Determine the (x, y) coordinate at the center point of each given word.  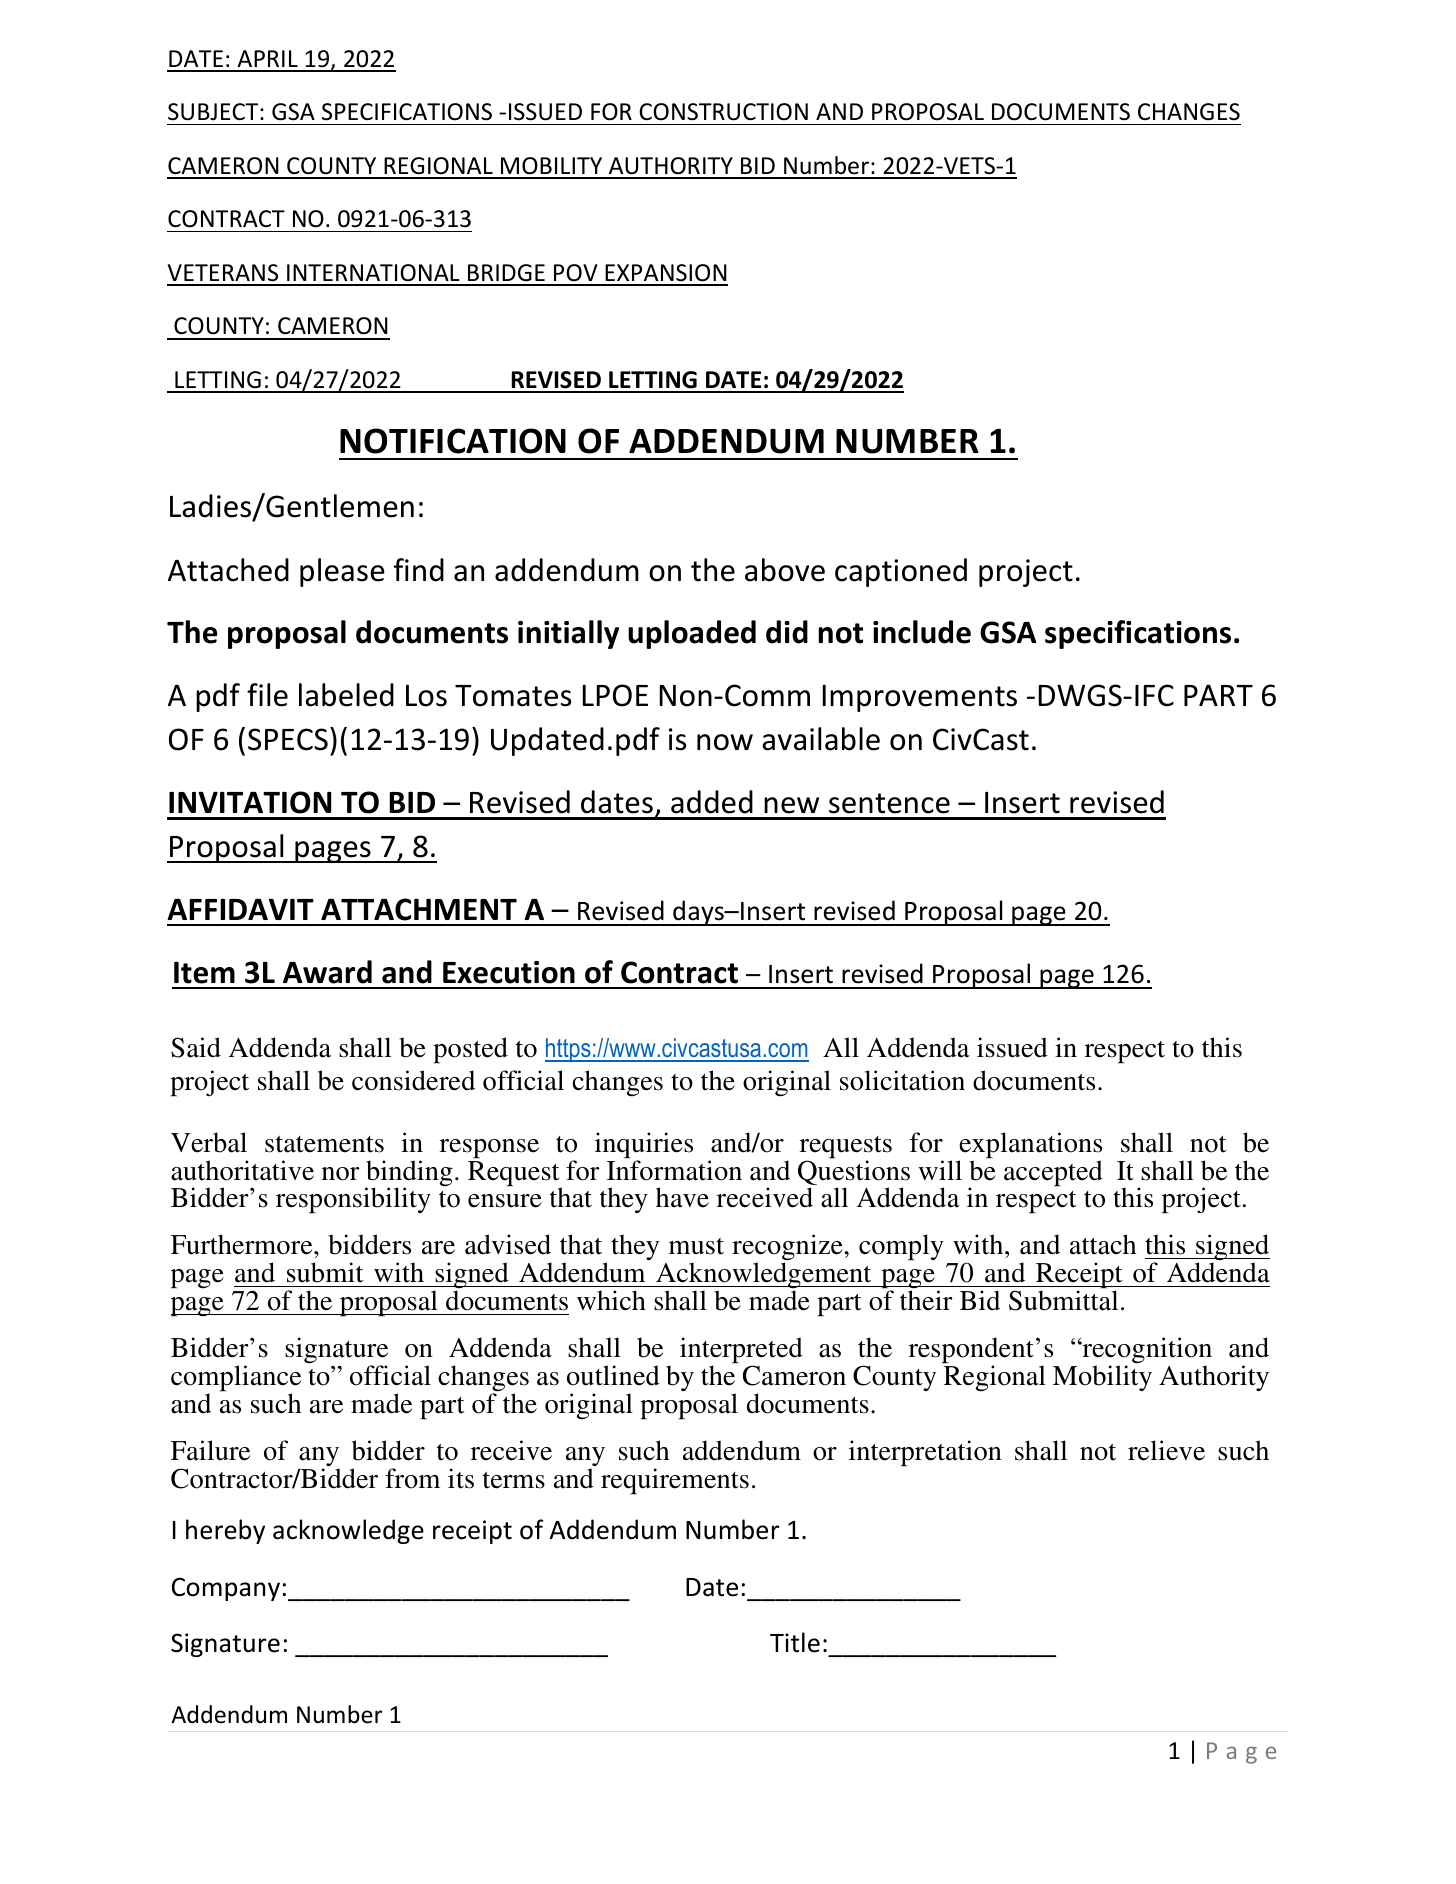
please (342, 572)
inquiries (644, 1146)
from (412, 1478)
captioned (901, 572)
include (922, 632)
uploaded (692, 634)
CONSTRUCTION (723, 112)
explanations (1030, 1146)
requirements (675, 1481)
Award (327, 972)
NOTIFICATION (453, 441)
